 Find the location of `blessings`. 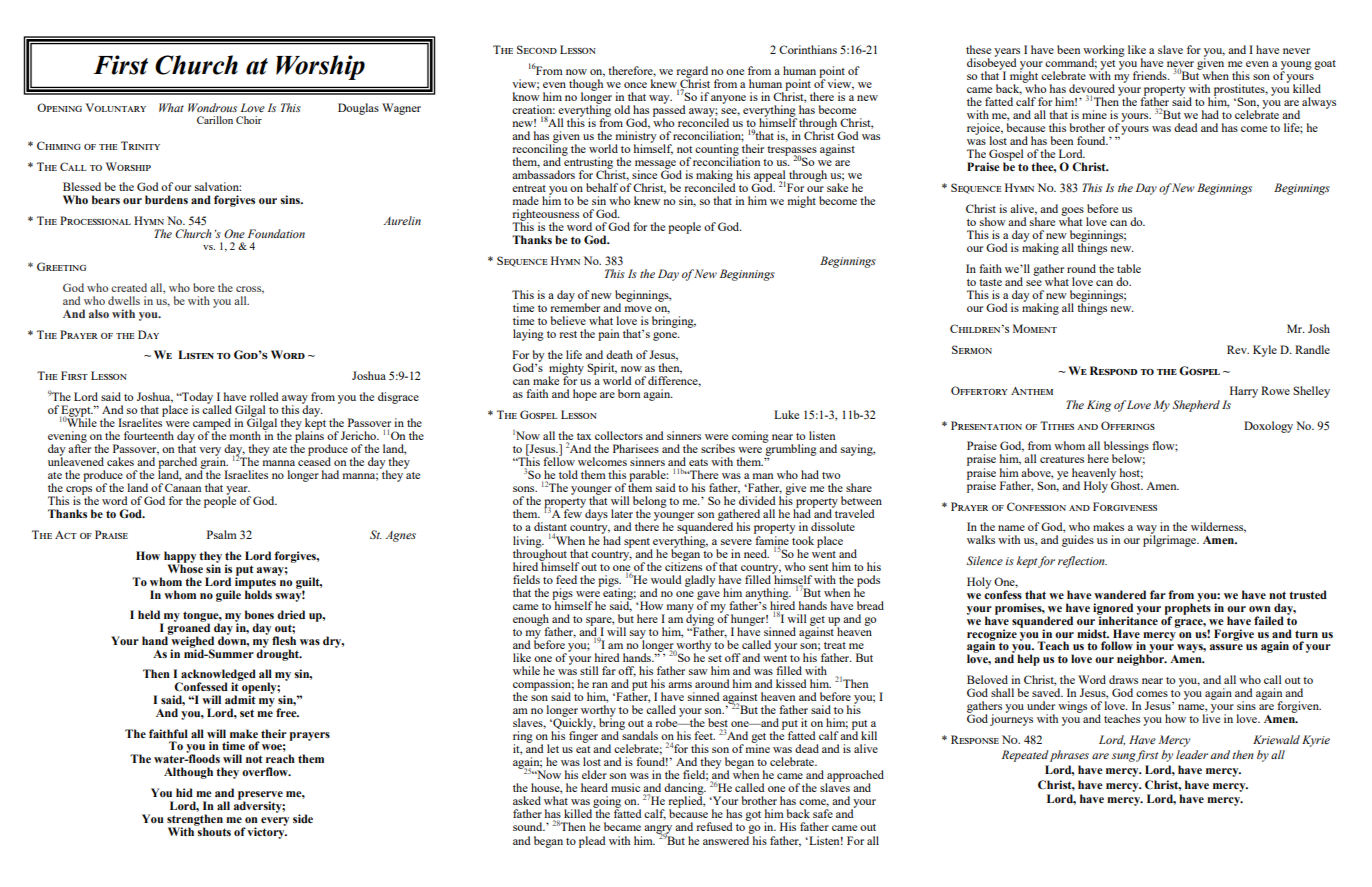

blessings is located at coordinates (1126, 448).
